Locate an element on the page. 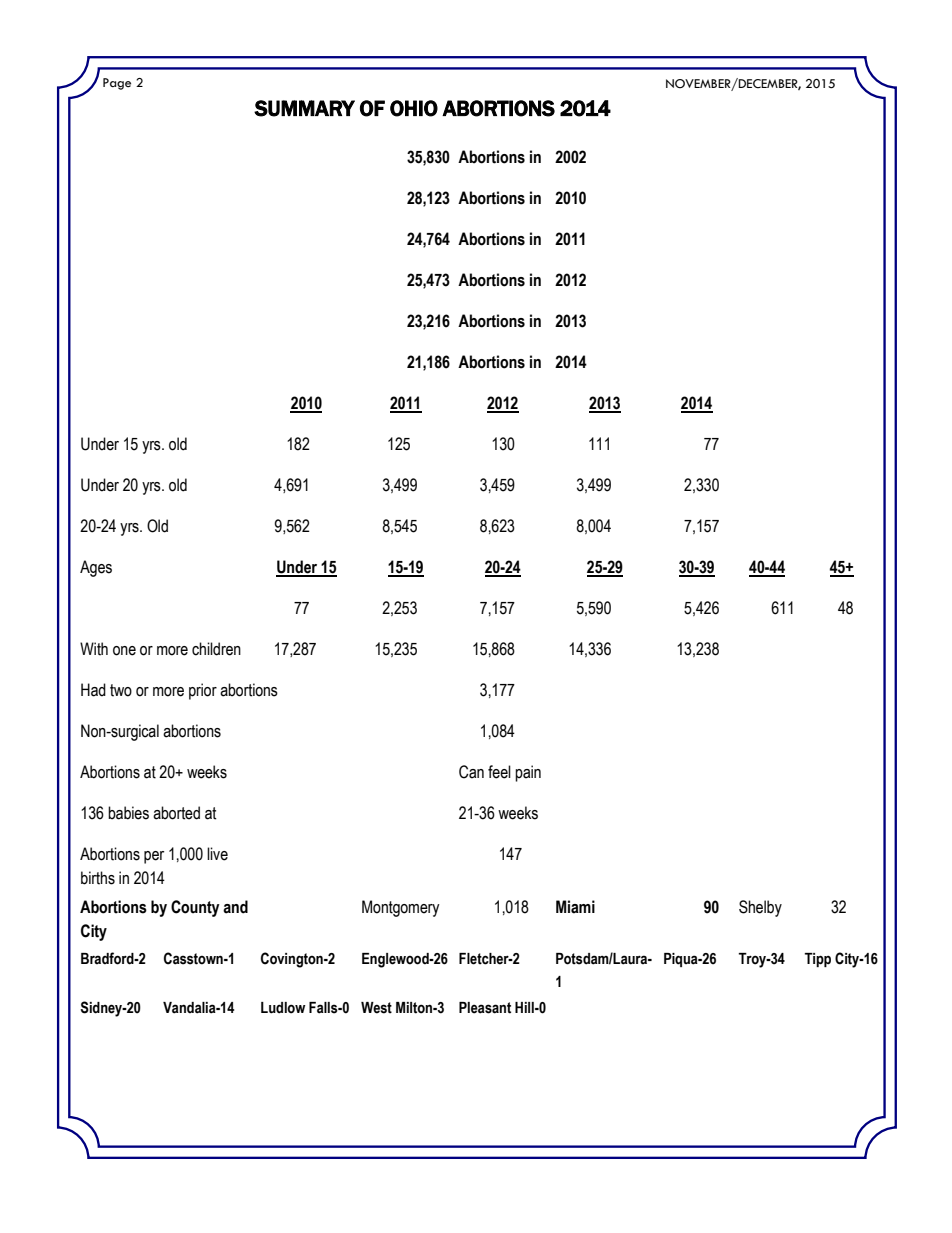 The height and width of the document is (1233, 952). children is located at coordinates (216, 649).
